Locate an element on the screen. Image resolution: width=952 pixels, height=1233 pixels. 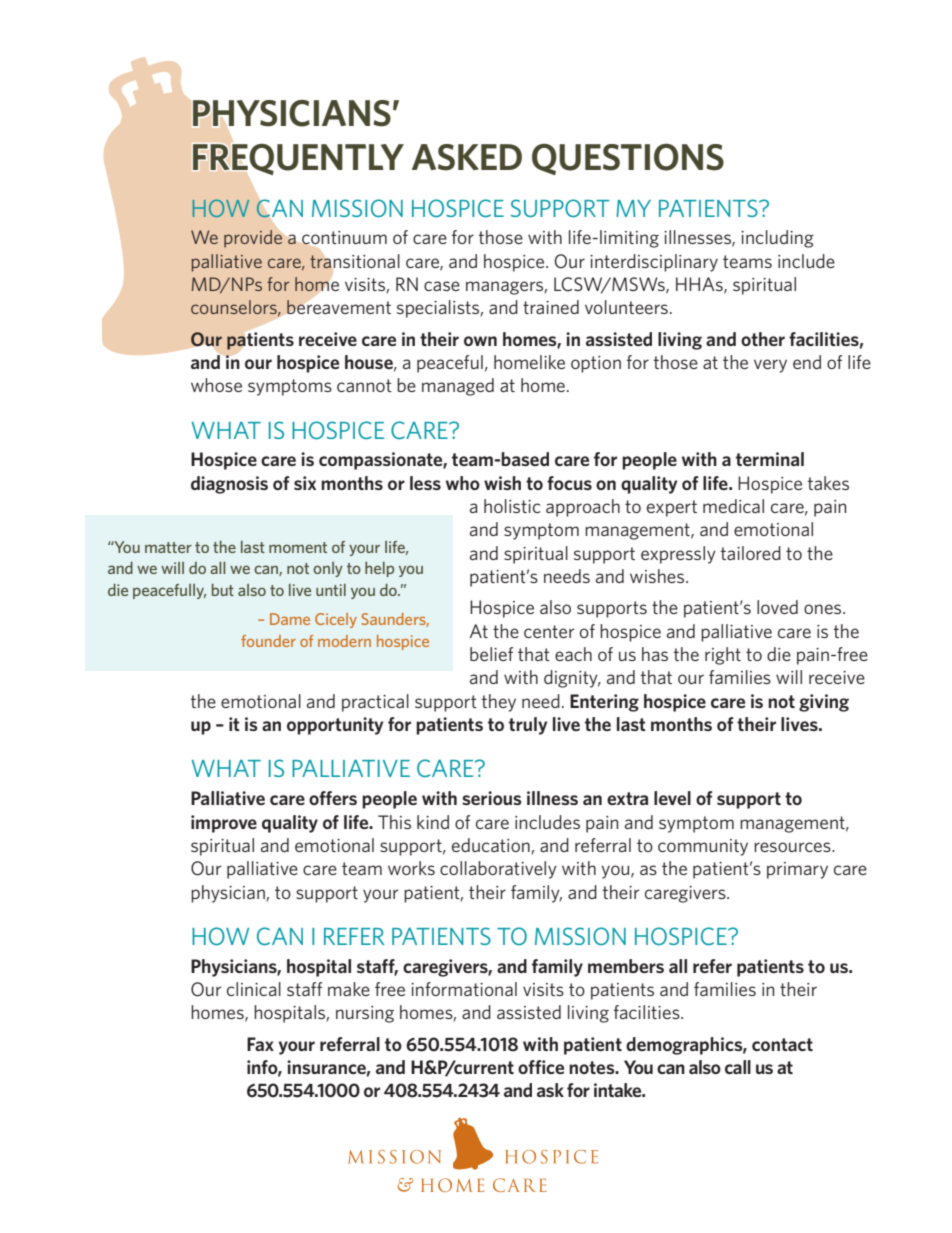
Fax is located at coordinates (260, 1044).
